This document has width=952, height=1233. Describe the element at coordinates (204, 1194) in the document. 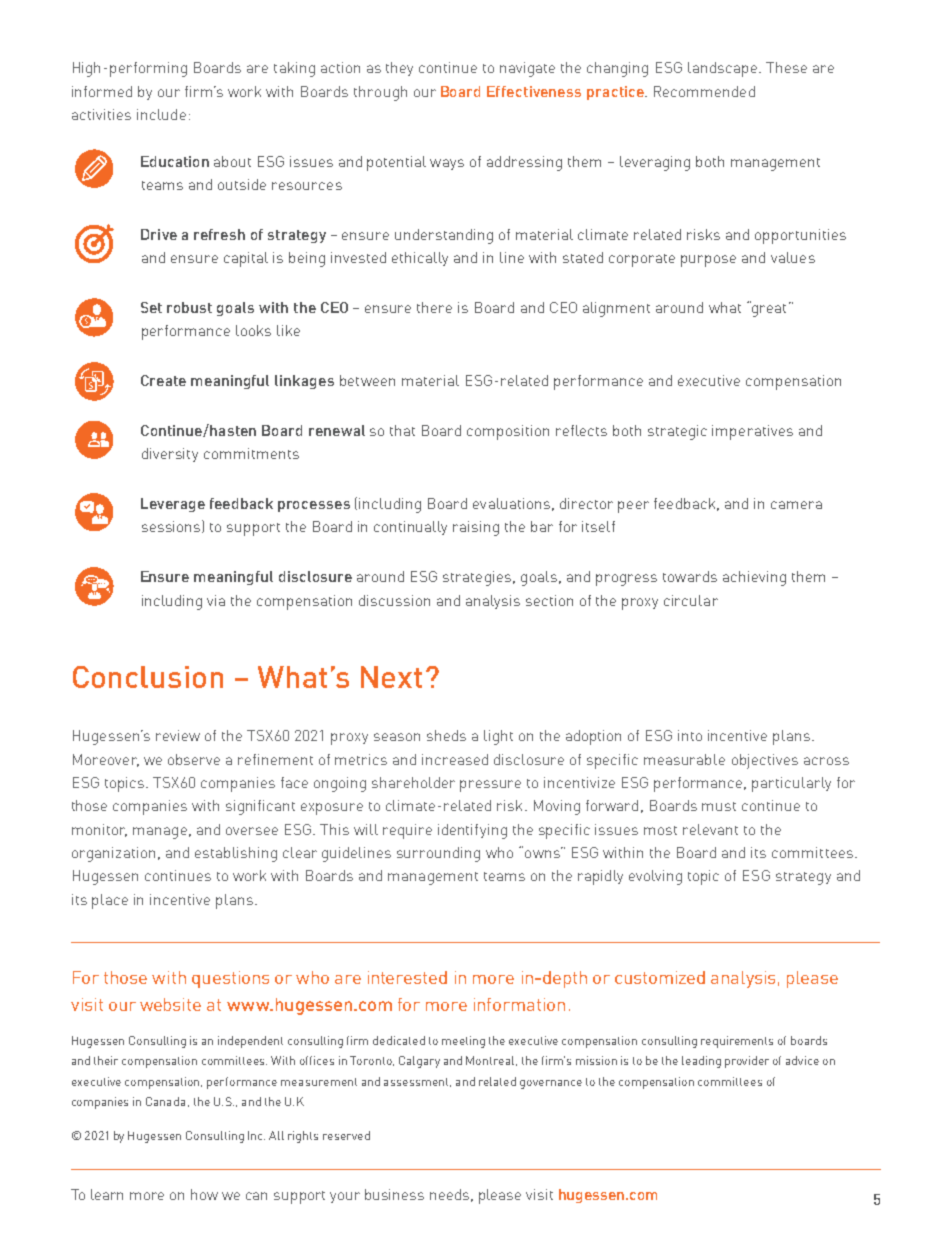

I see `how` at that location.
